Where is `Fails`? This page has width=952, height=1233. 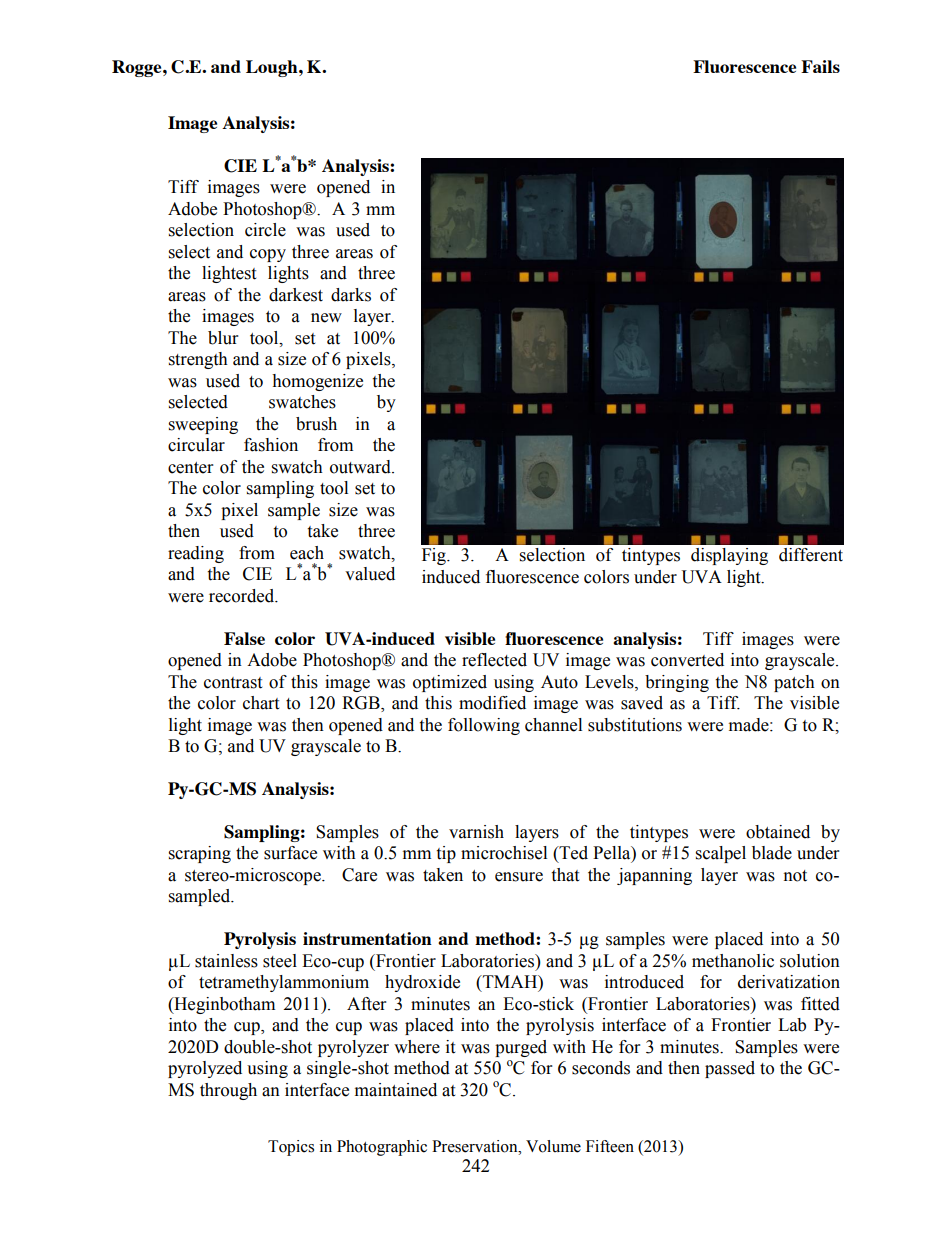 Fails is located at coordinates (820, 66).
